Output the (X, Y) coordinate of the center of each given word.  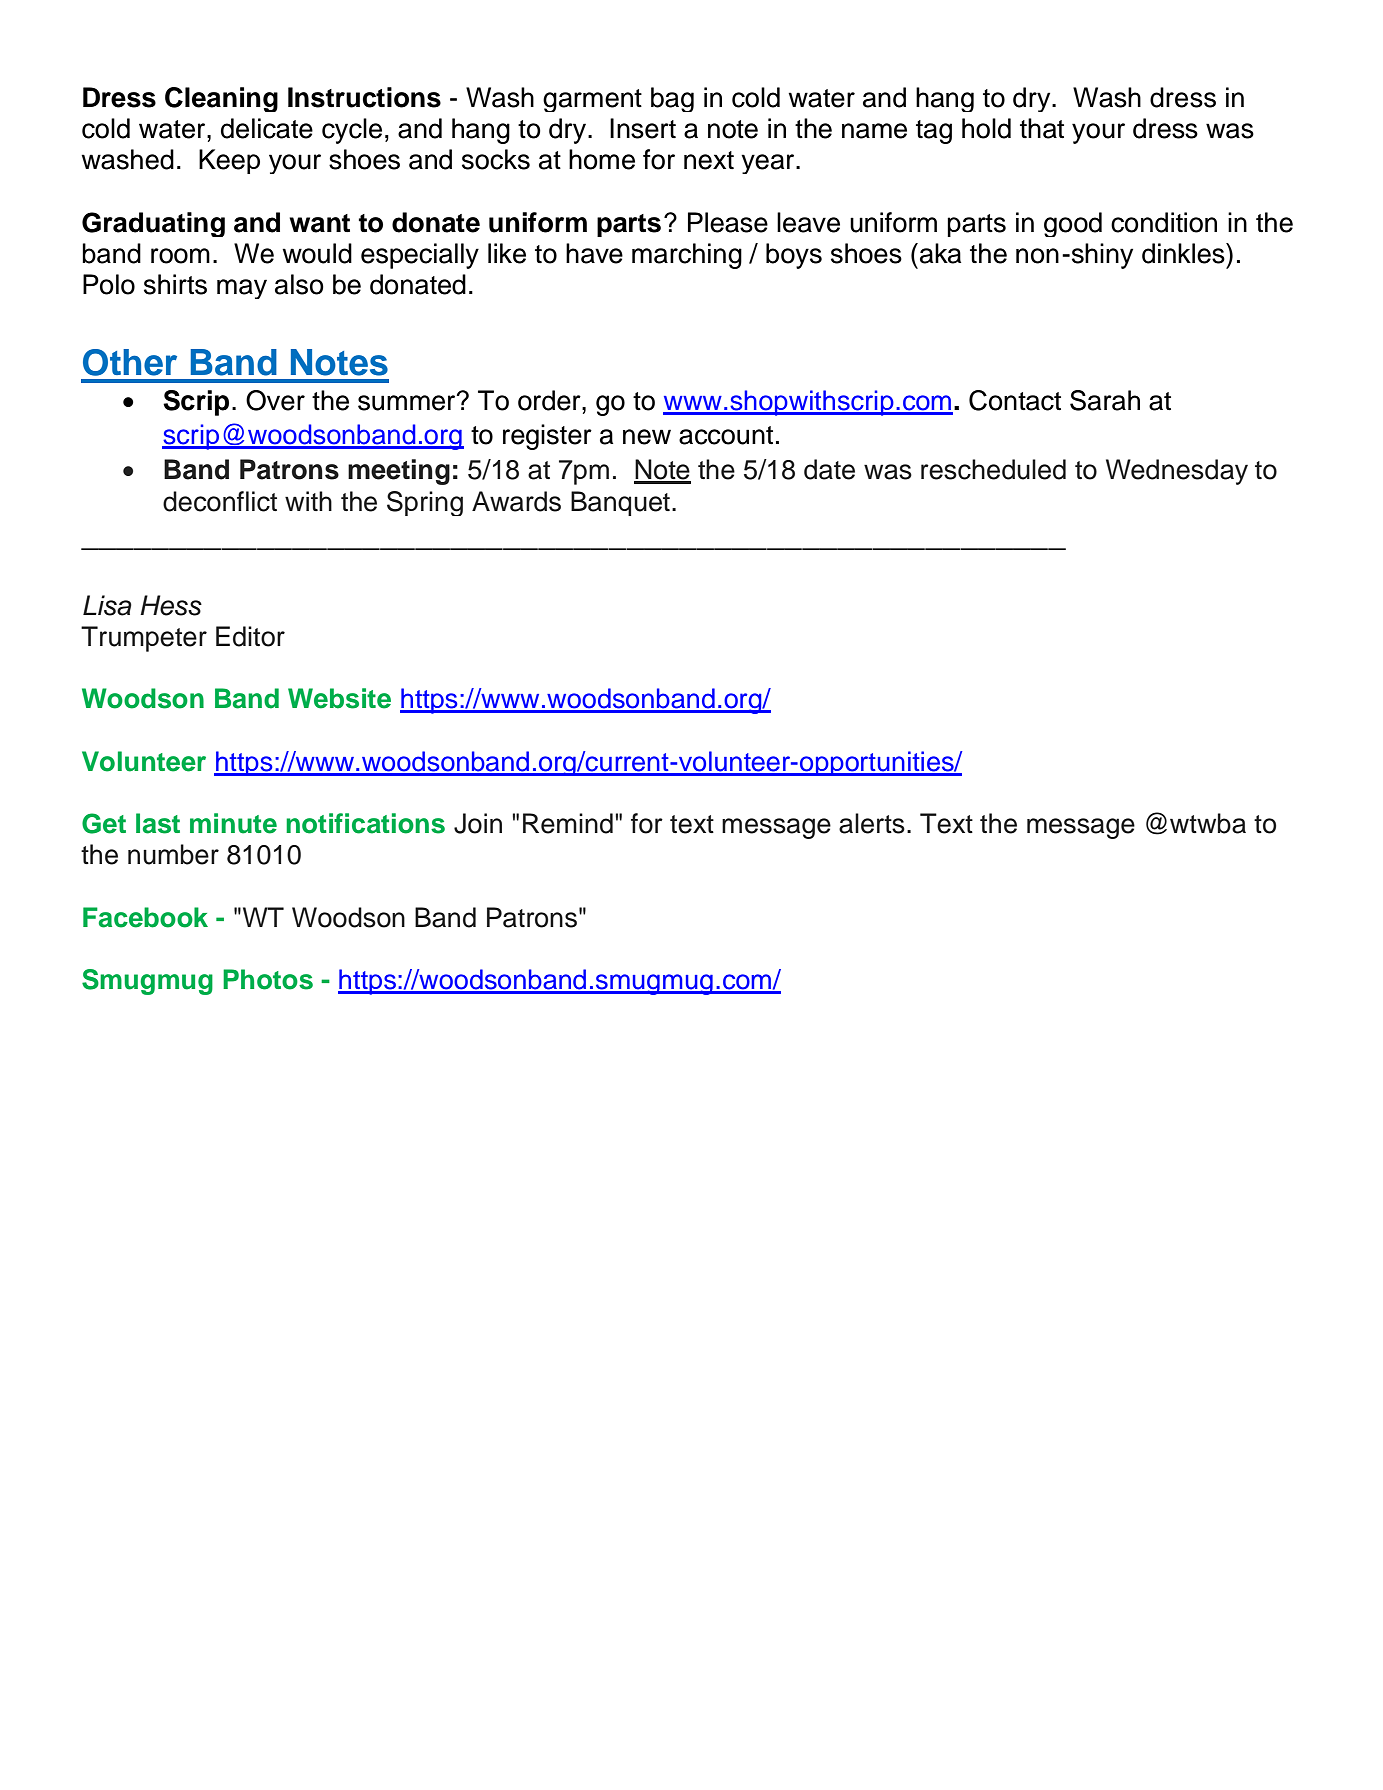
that (1042, 128)
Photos (268, 979)
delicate (267, 128)
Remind (568, 823)
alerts (872, 823)
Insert (643, 128)
